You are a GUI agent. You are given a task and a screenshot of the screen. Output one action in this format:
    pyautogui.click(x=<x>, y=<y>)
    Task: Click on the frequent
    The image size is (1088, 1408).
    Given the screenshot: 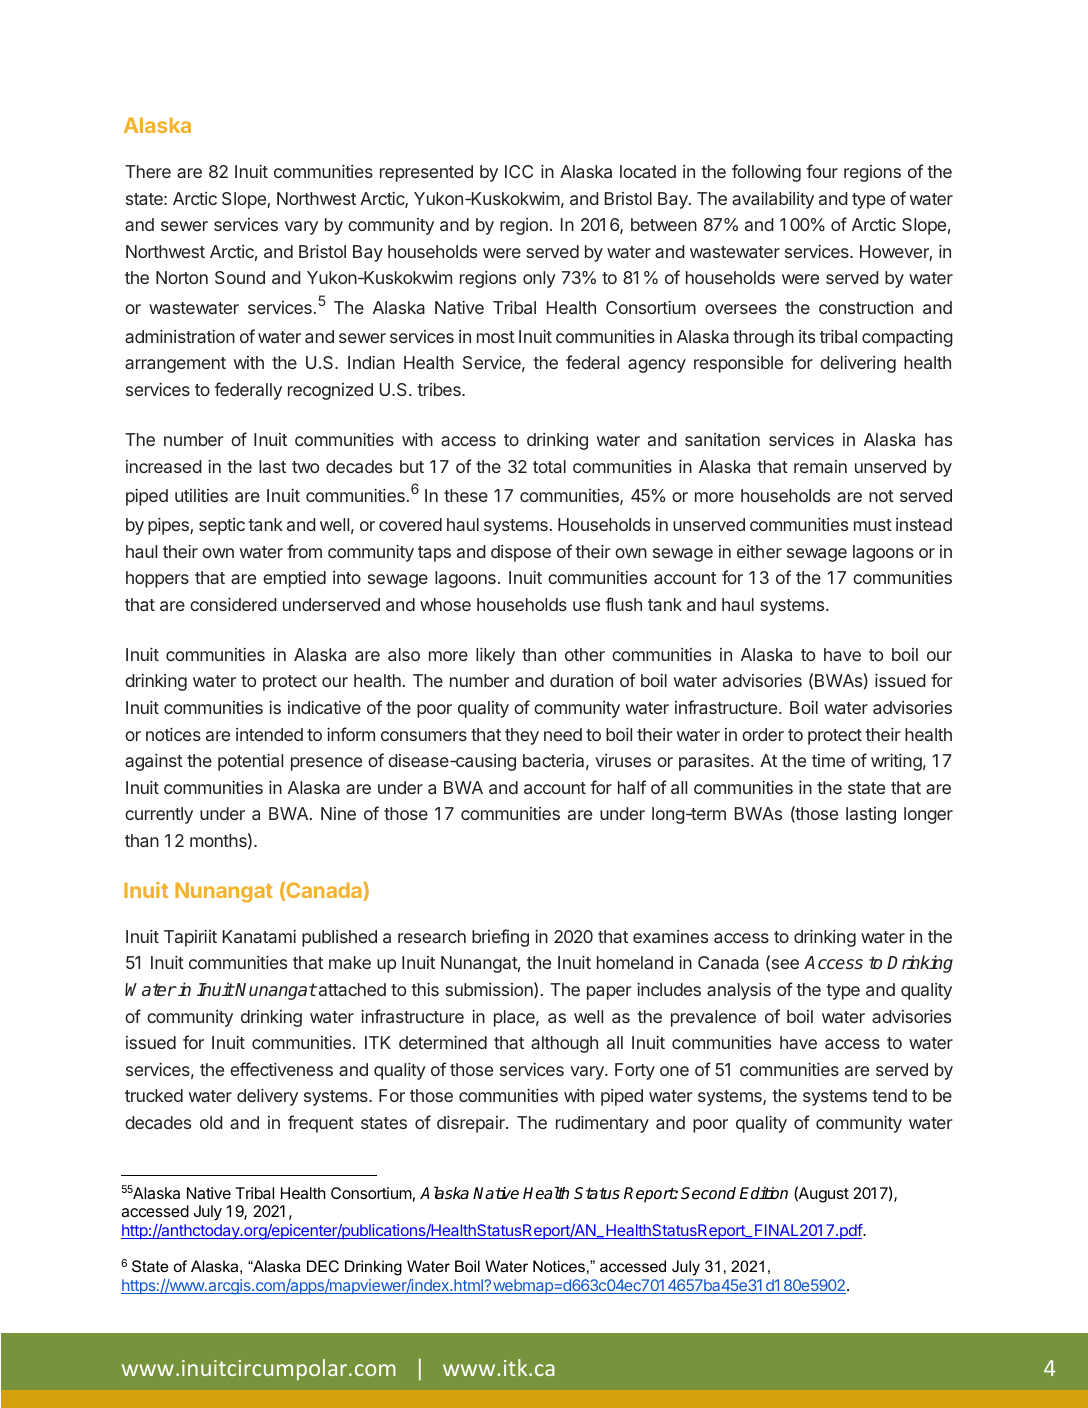 What is the action you would take?
    pyautogui.click(x=321, y=1124)
